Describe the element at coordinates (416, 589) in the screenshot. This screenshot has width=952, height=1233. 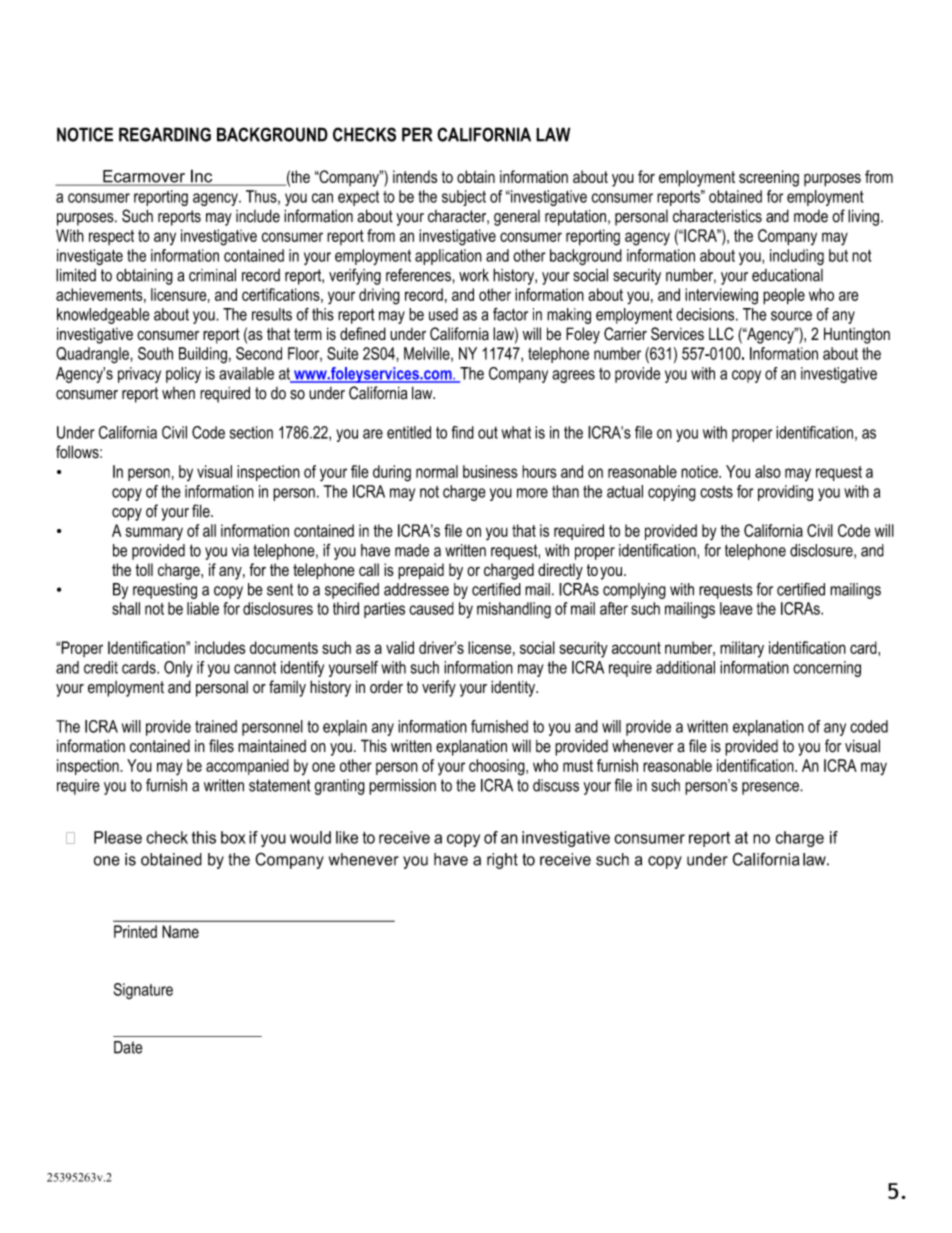
I see `addressee` at that location.
